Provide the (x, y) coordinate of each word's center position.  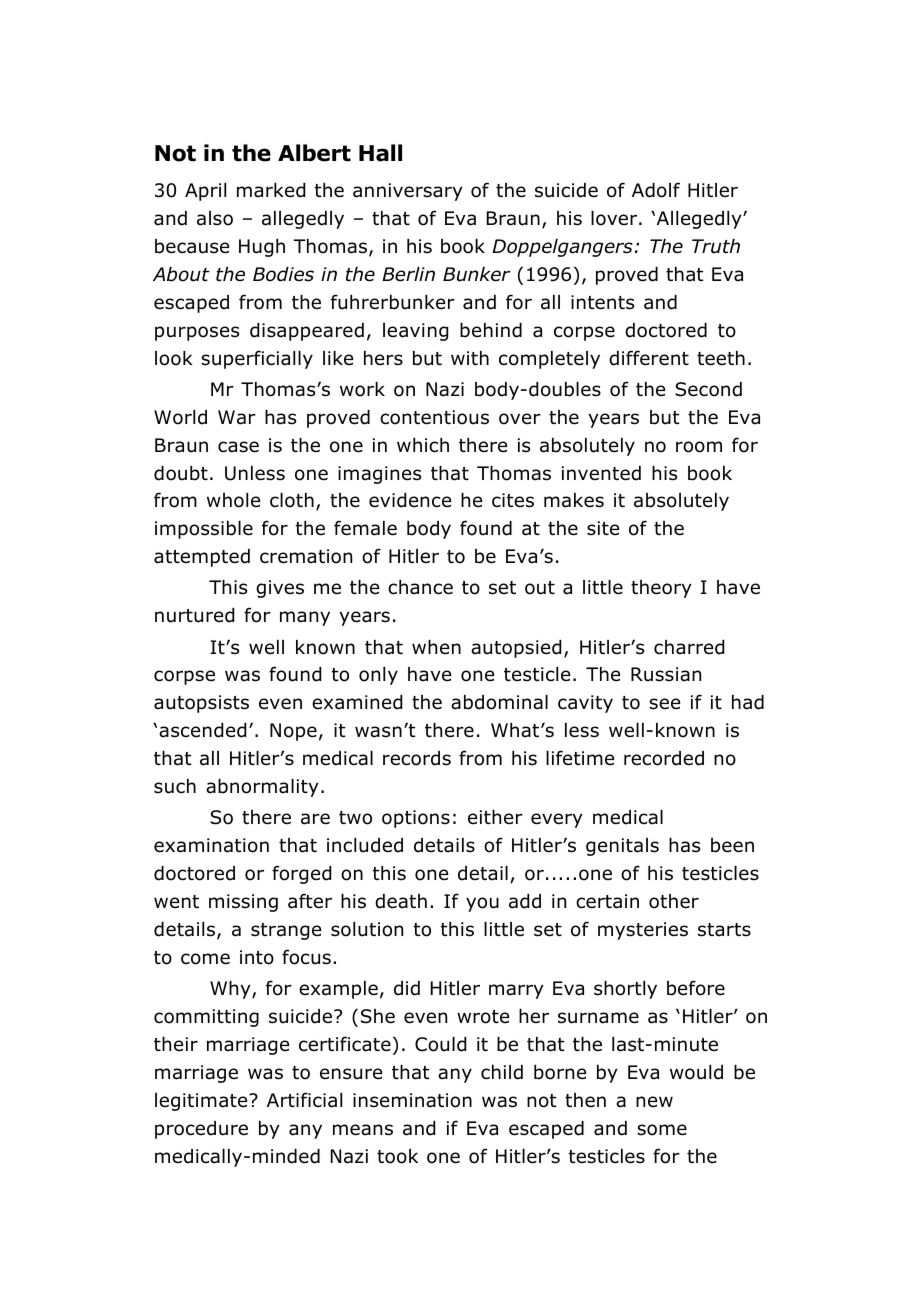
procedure (201, 1130)
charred (689, 647)
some (662, 1130)
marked (271, 190)
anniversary (407, 192)
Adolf (656, 190)
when (436, 647)
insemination (412, 1100)
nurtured (194, 615)
